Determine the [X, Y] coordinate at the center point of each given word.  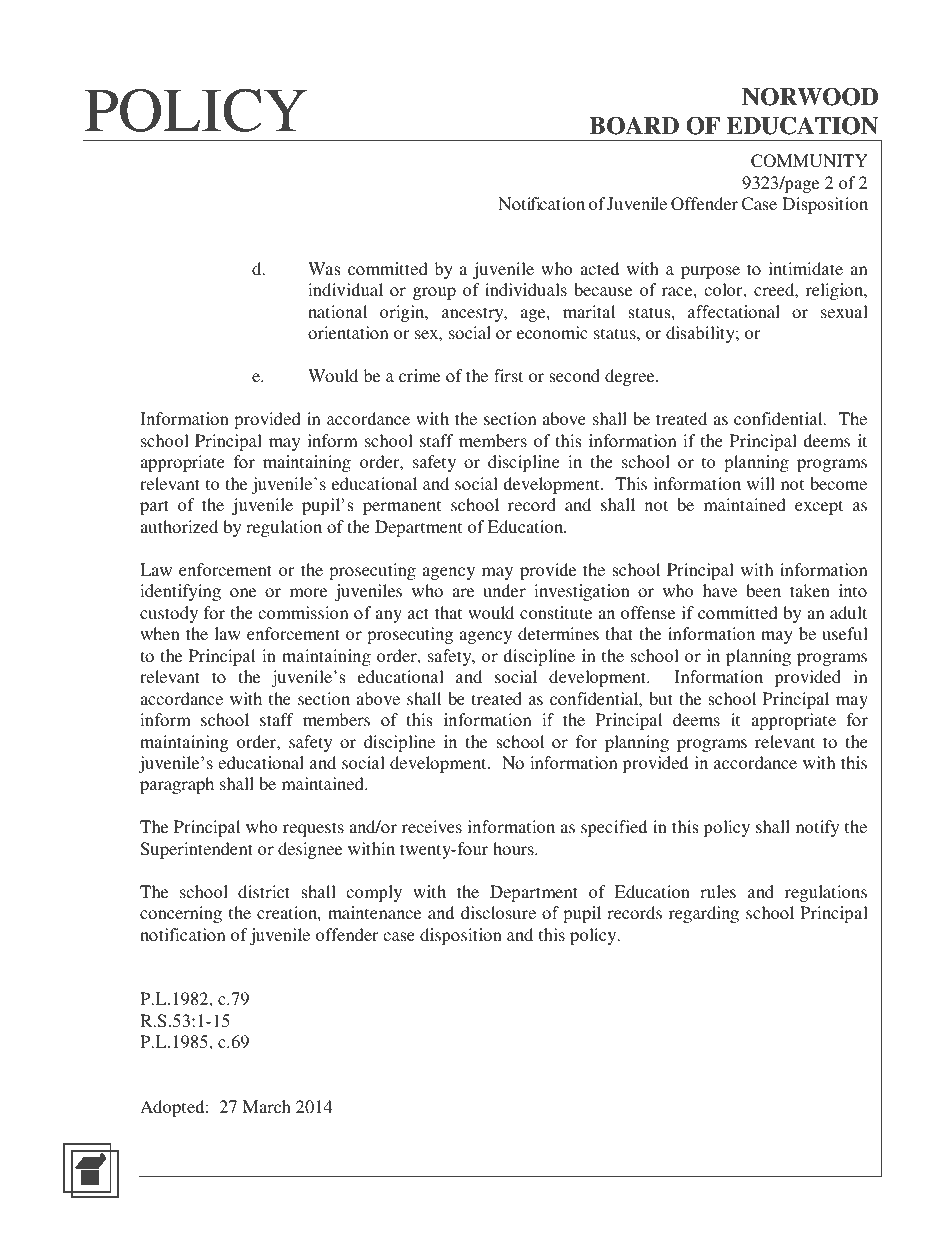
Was [324, 268]
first [508, 375]
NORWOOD [810, 96]
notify [817, 828]
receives [432, 826]
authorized [179, 526]
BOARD [634, 125]
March [267, 1106]
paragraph [177, 785]
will [761, 483]
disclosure [498, 912]
